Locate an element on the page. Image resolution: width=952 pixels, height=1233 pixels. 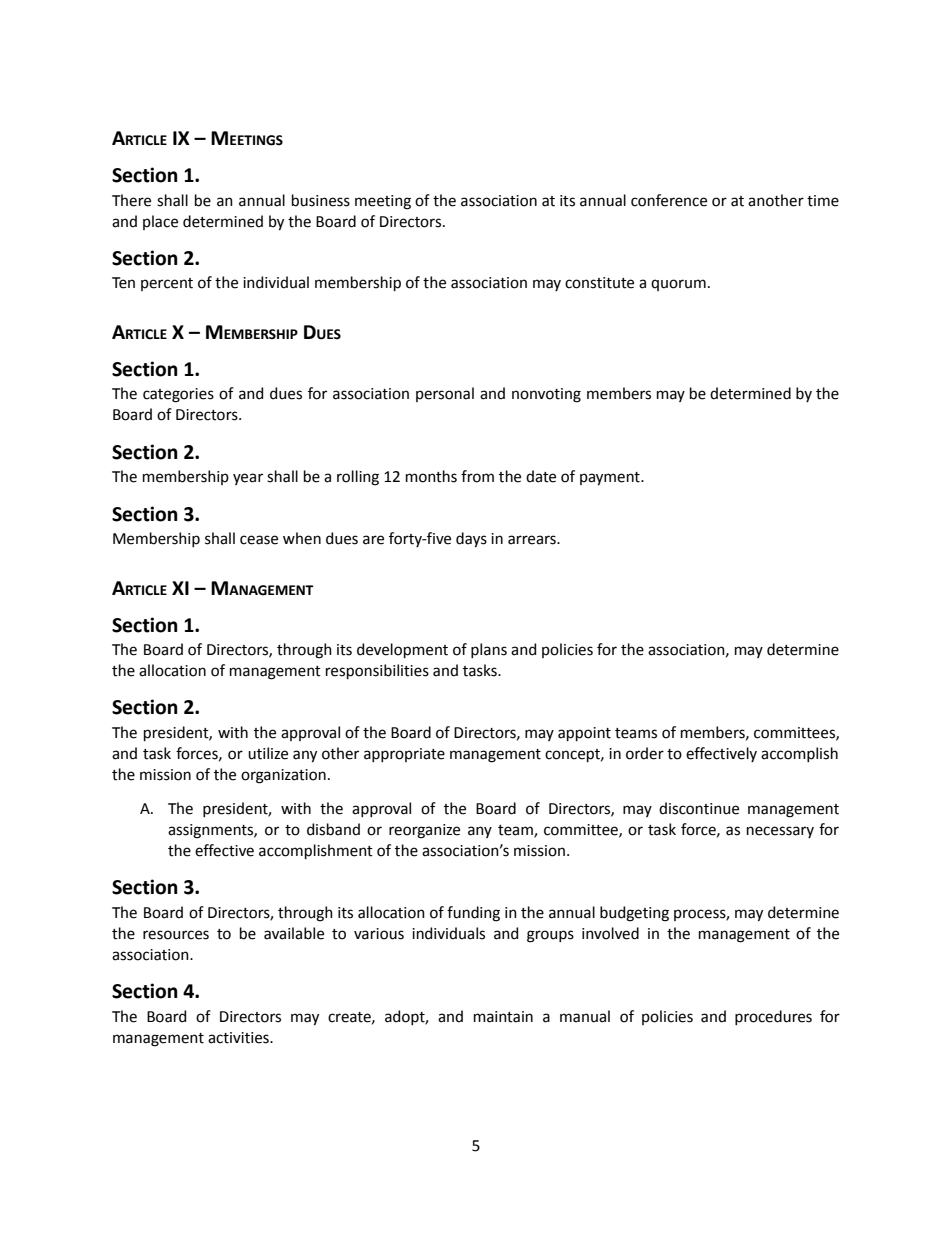
place is located at coordinates (160, 222).
